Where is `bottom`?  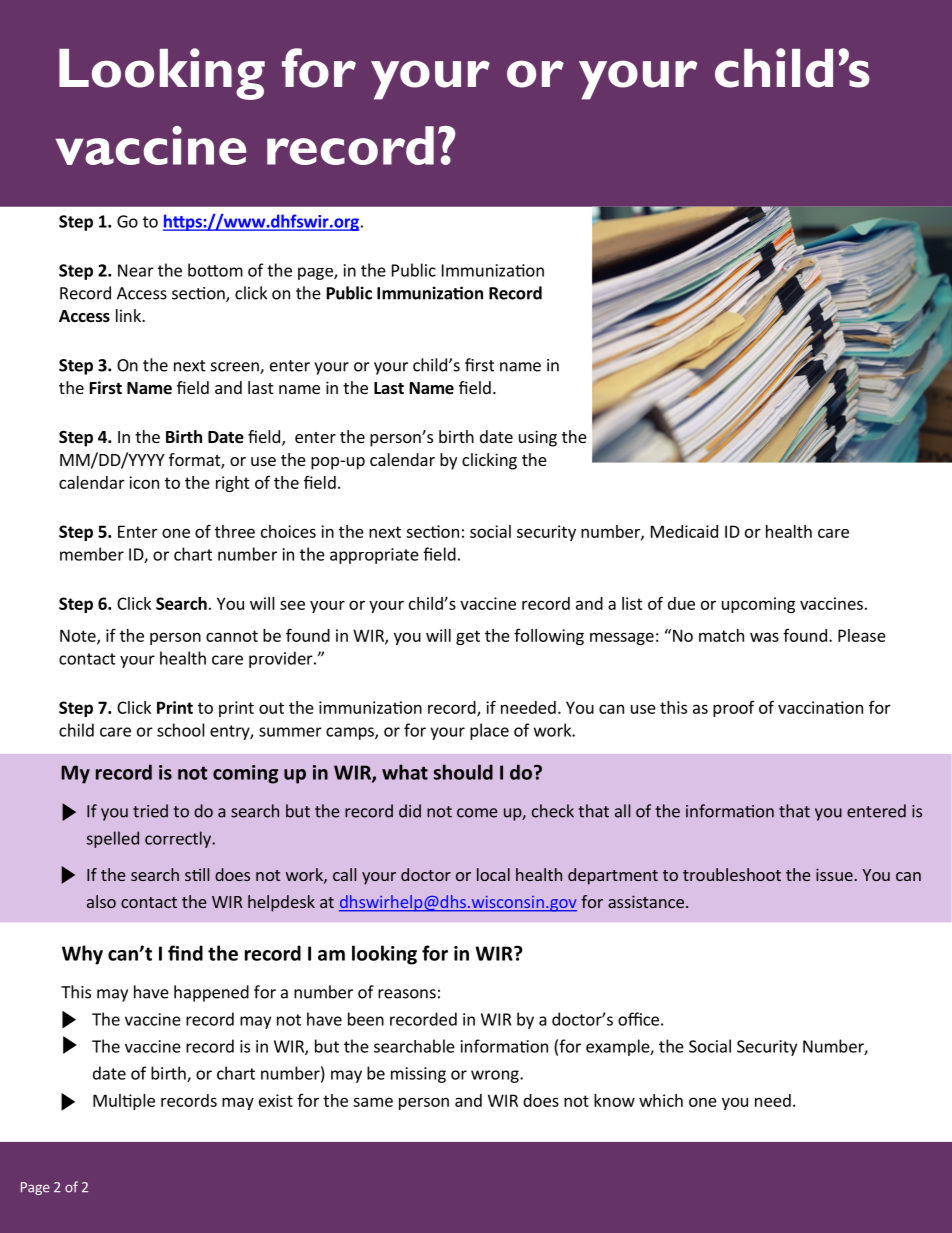
bottom is located at coordinates (215, 270).
